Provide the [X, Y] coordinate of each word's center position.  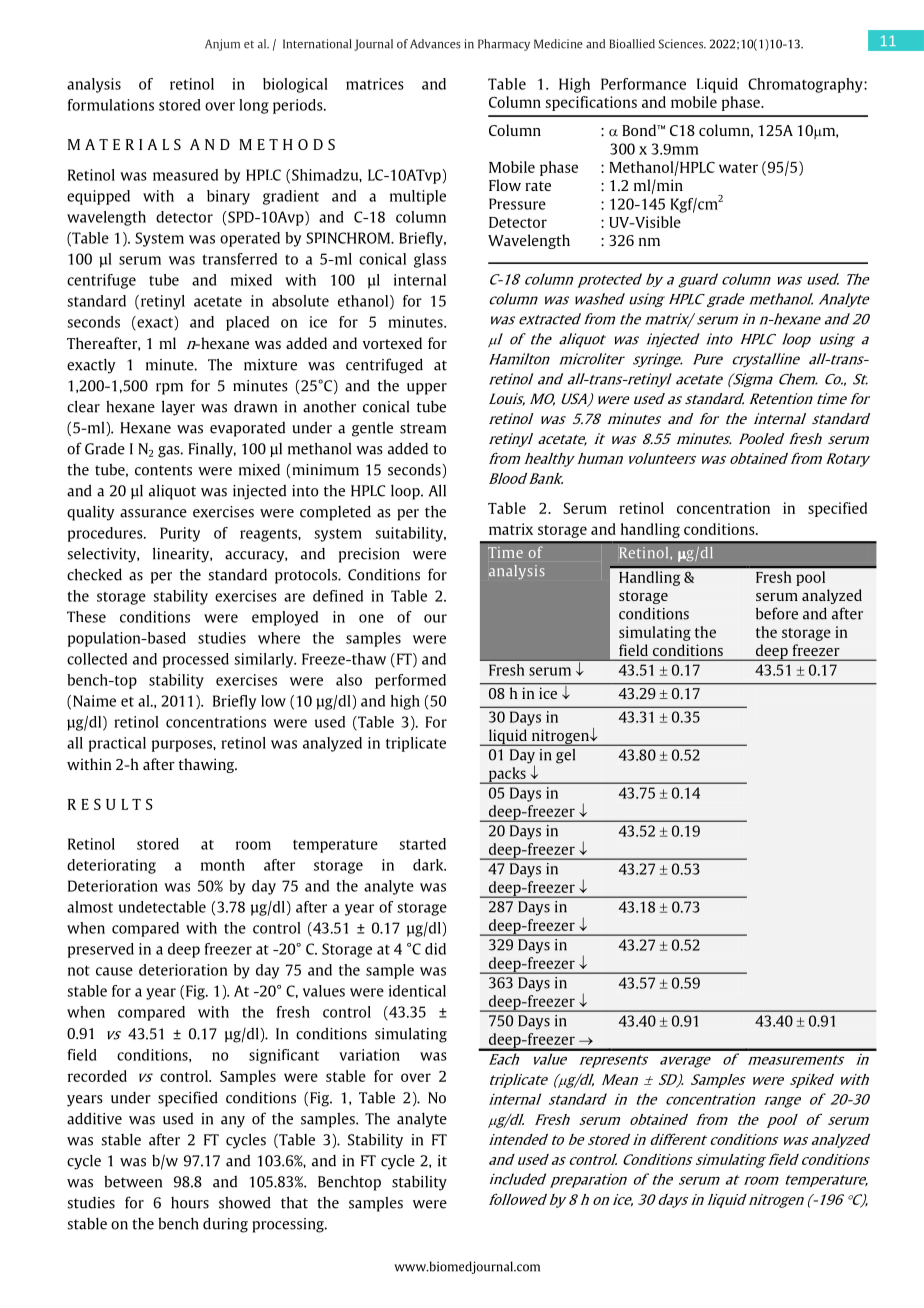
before [777, 613]
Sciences [682, 44]
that [294, 1202]
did [435, 949]
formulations [111, 105]
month [223, 865]
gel [565, 756]
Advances [435, 44]
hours [190, 1203]
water [738, 168]
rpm [169, 389]
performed [410, 681]
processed [196, 660]
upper [427, 389]
